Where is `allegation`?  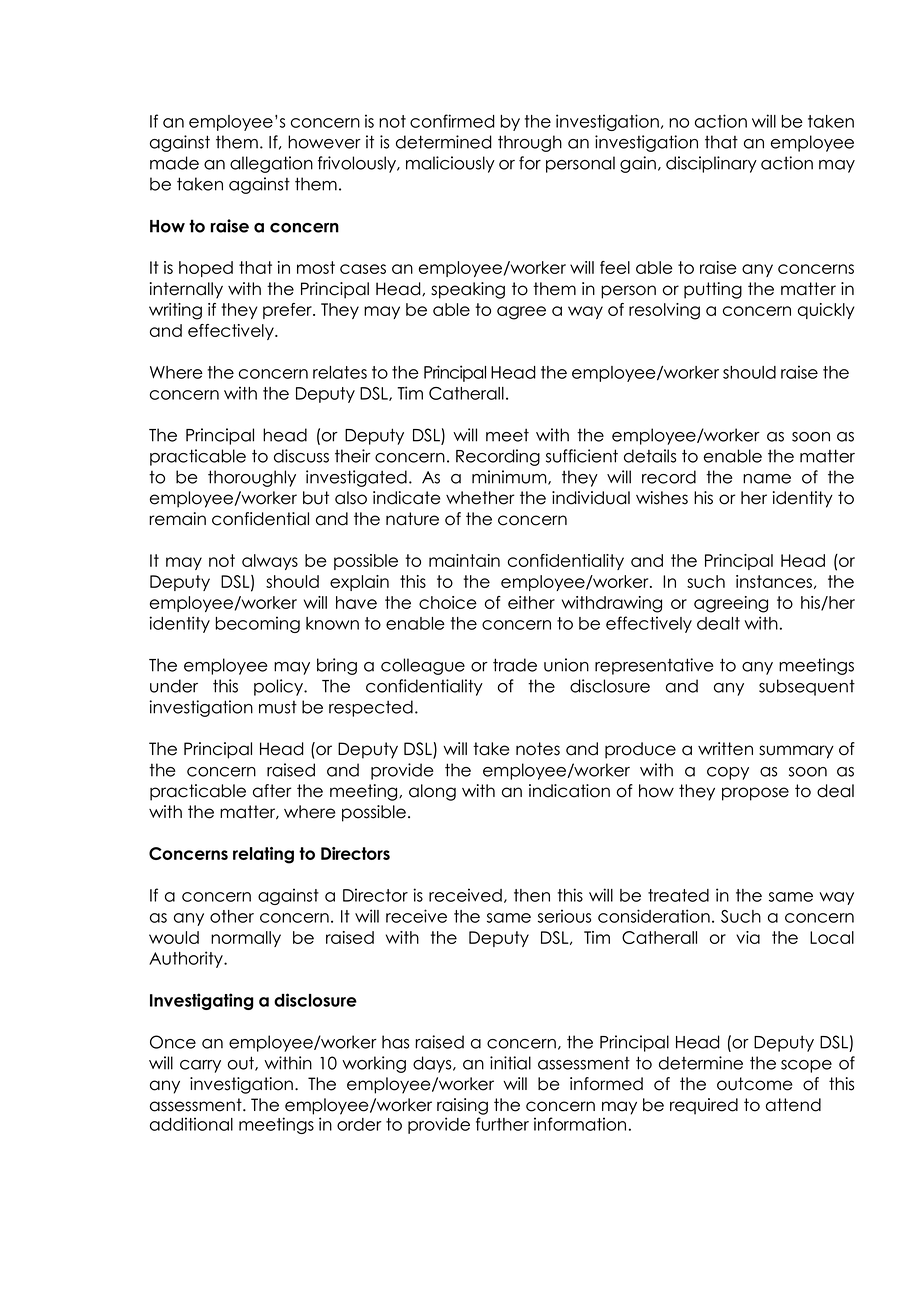
allegation is located at coordinates (271, 164).
